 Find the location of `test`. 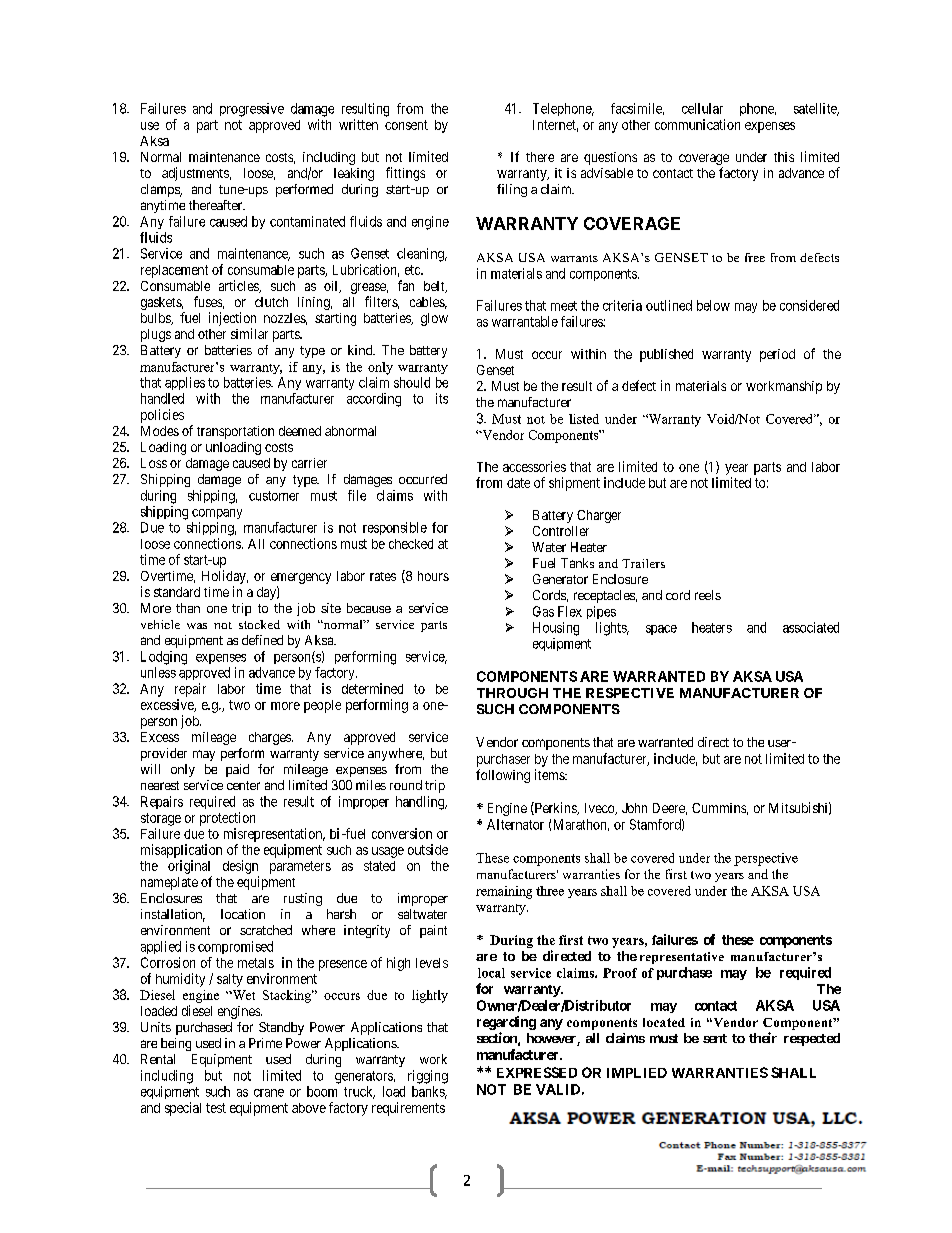

test is located at coordinates (216, 1108).
